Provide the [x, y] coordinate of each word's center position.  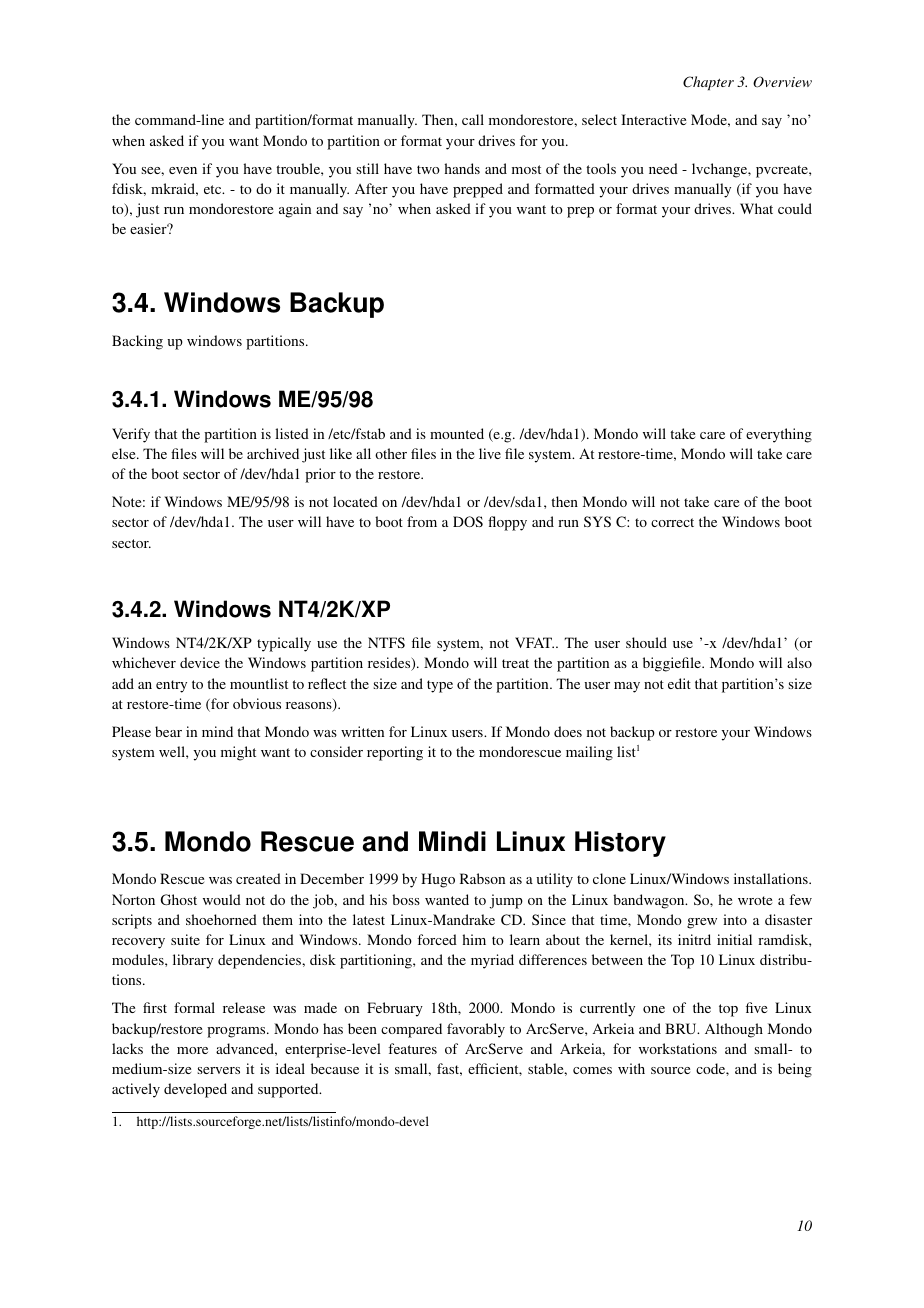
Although [734, 1030]
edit [679, 683]
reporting [395, 753]
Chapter [708, 83]
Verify [131, 435]
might [238, 753]
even [183, 170]
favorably [476, 1030]
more [192, 1050]
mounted [457, 433]
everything [779, 435]
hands [462, 168]
